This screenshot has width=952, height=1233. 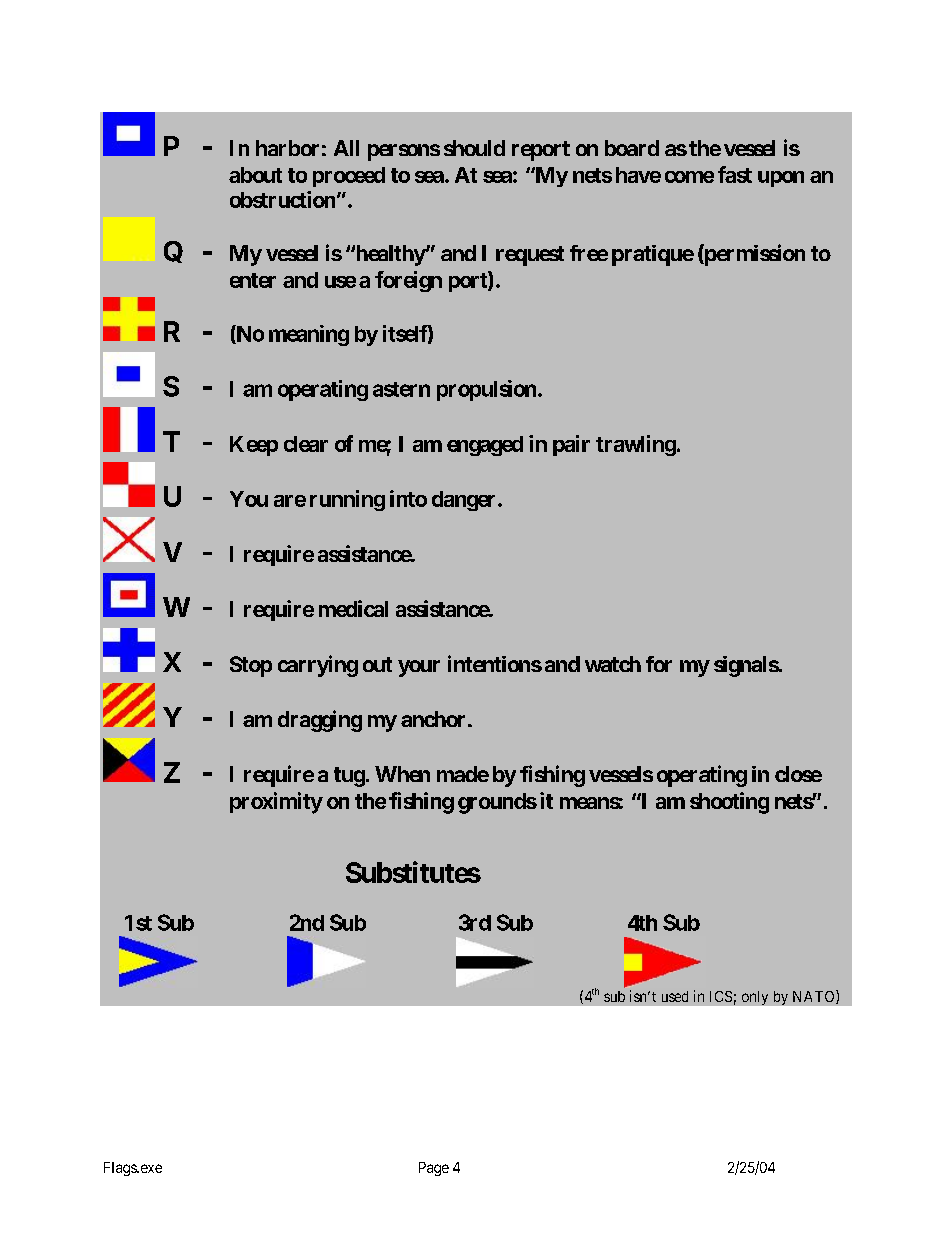 I want to click on carrying, so click(x=318, y=666).
